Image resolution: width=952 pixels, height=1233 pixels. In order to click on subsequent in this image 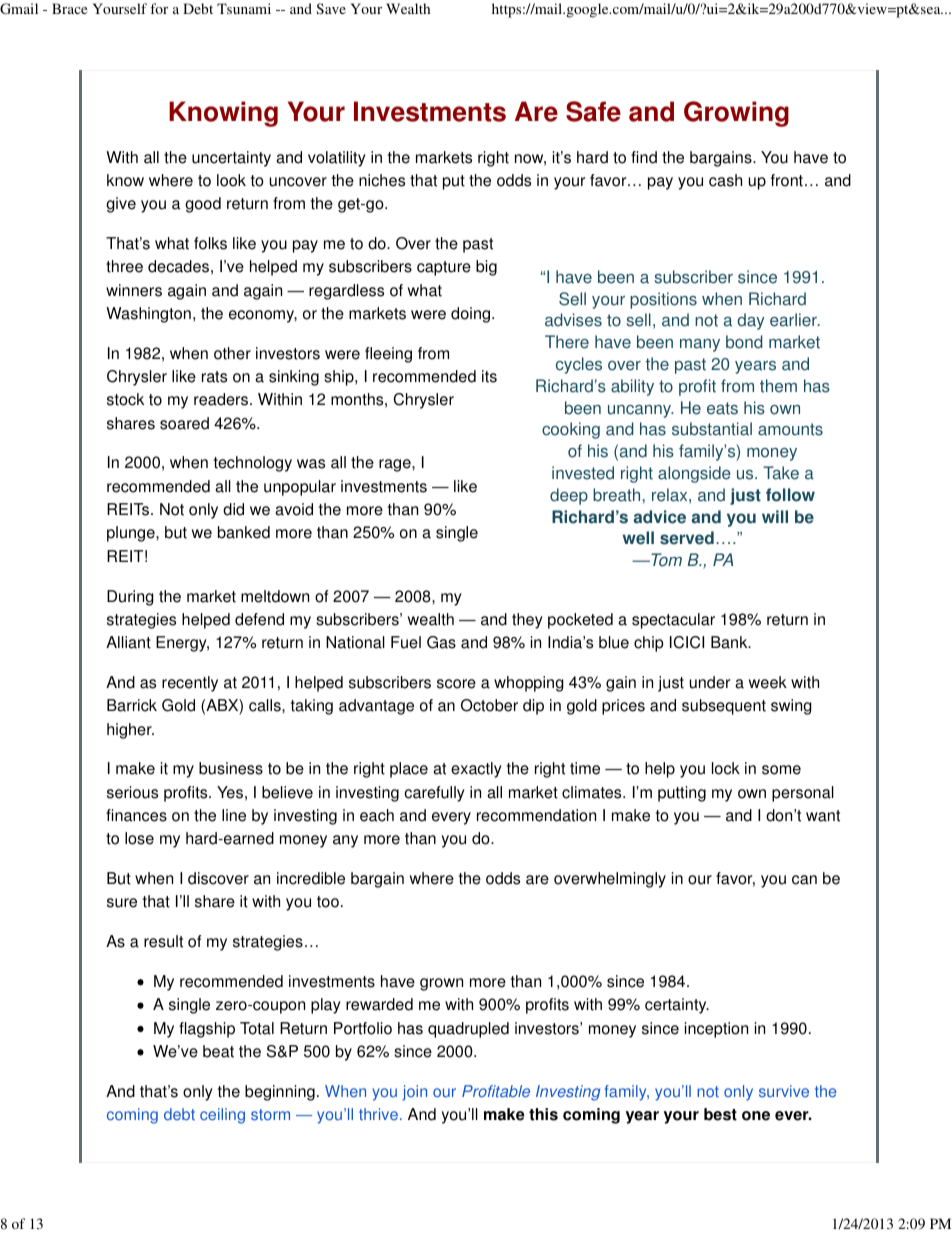, I will do `click(724, 707)`.
